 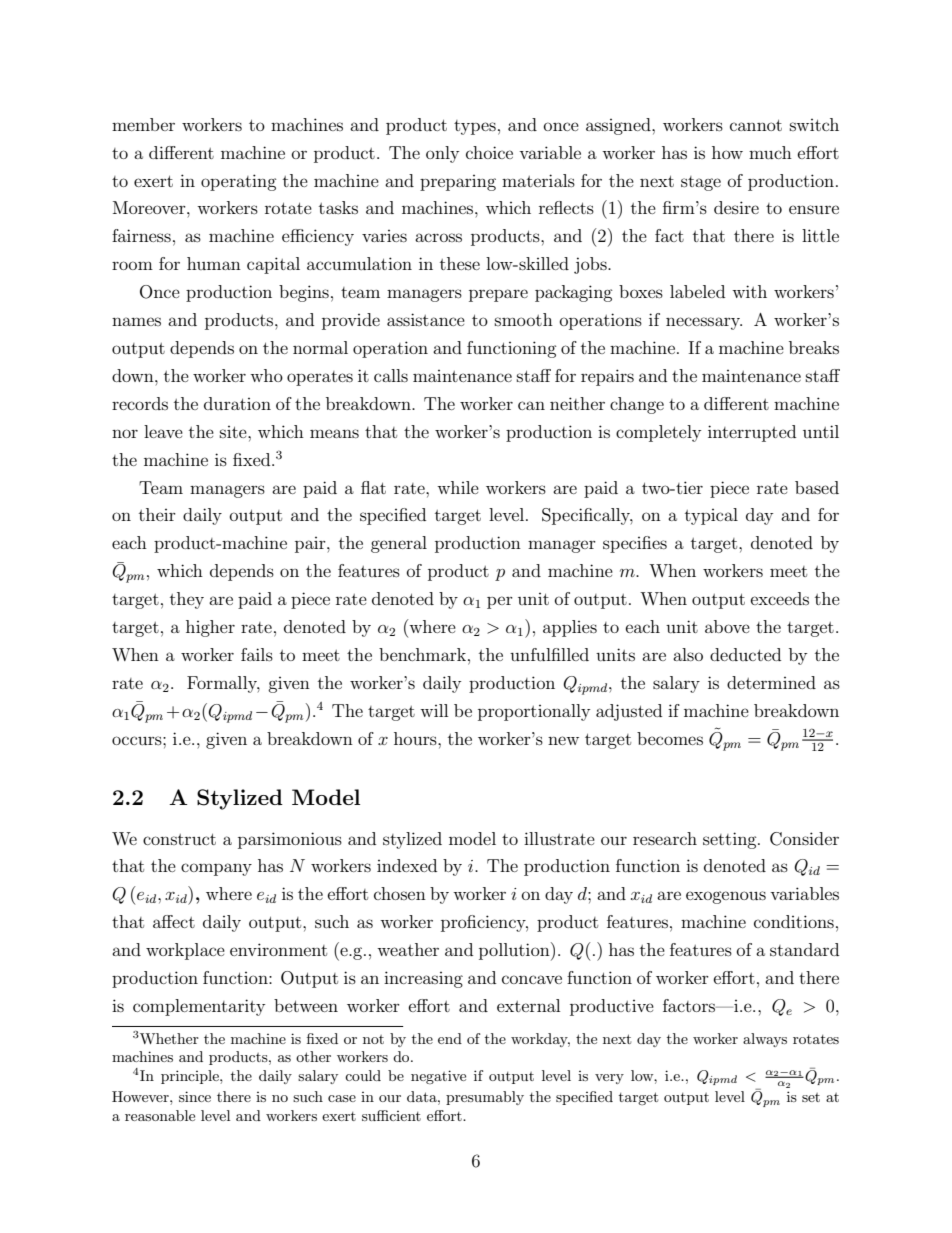 What do you see at coordinates (770, 152) in the screenshot?
I see `much` at bounding box center [770, 152].
